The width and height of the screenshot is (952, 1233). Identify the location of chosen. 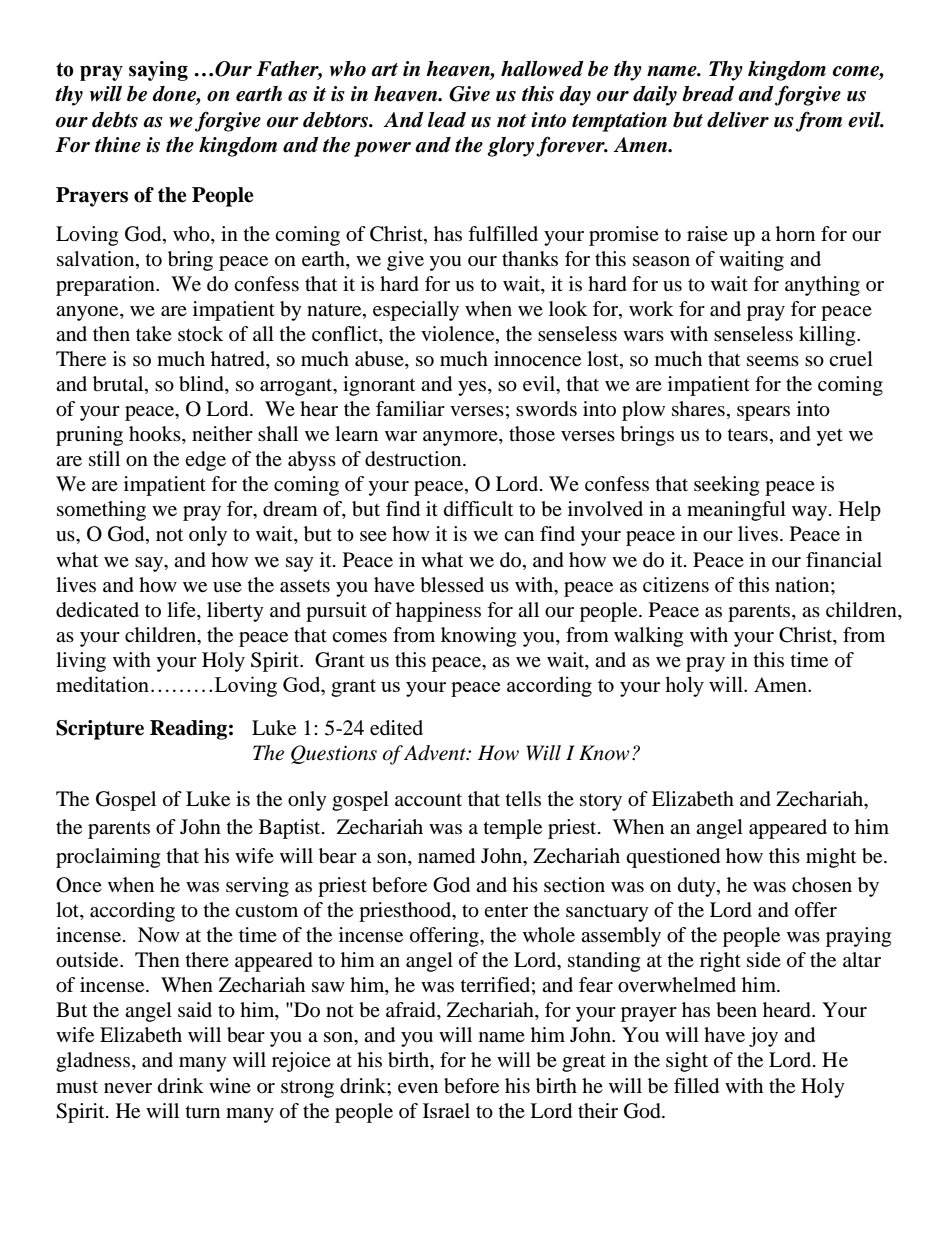
(822, 885).
